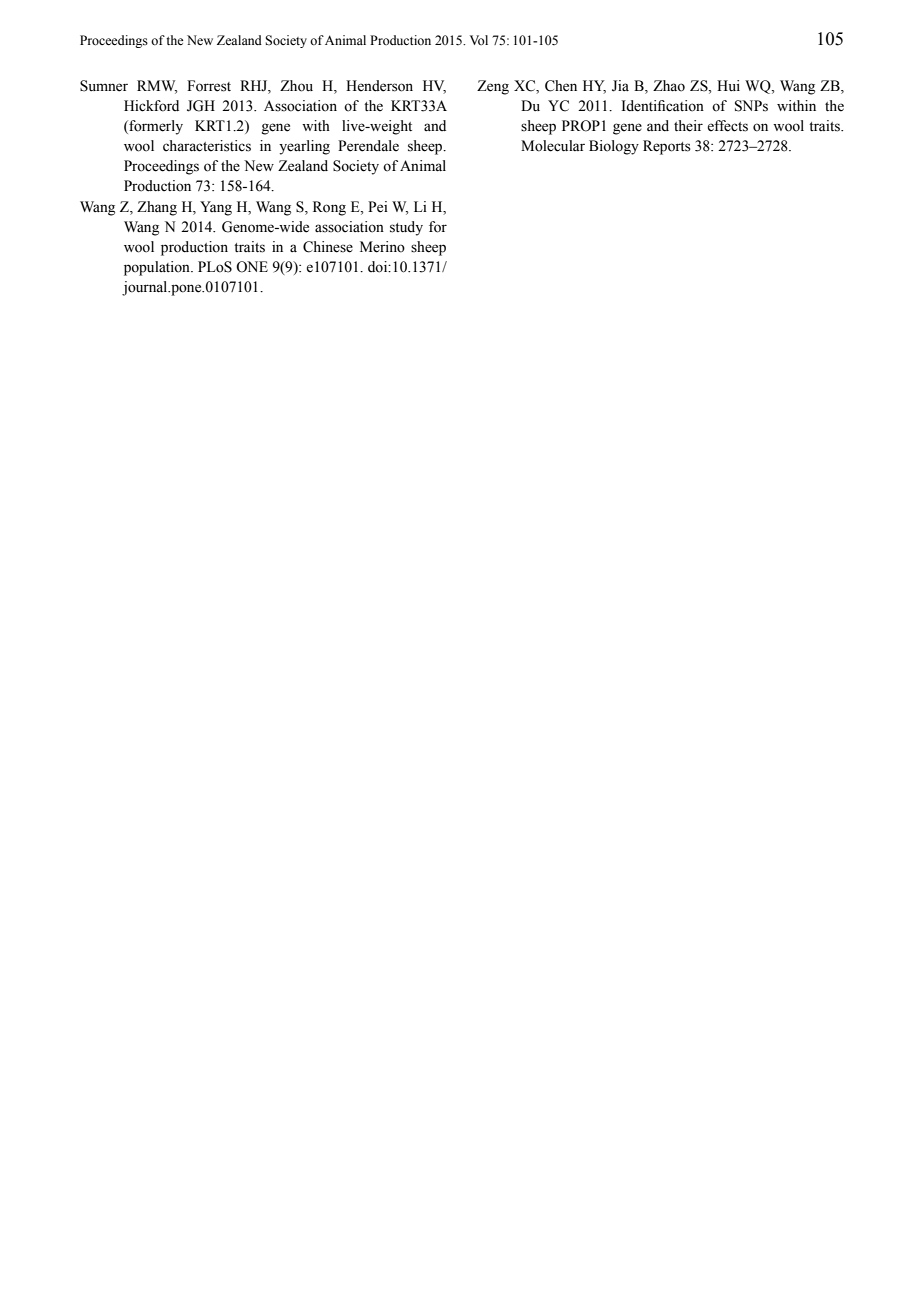 The image size is (924, 1307). Describe the element at coordinates (157, 208) in the page. I see `Zhang` at that location.
